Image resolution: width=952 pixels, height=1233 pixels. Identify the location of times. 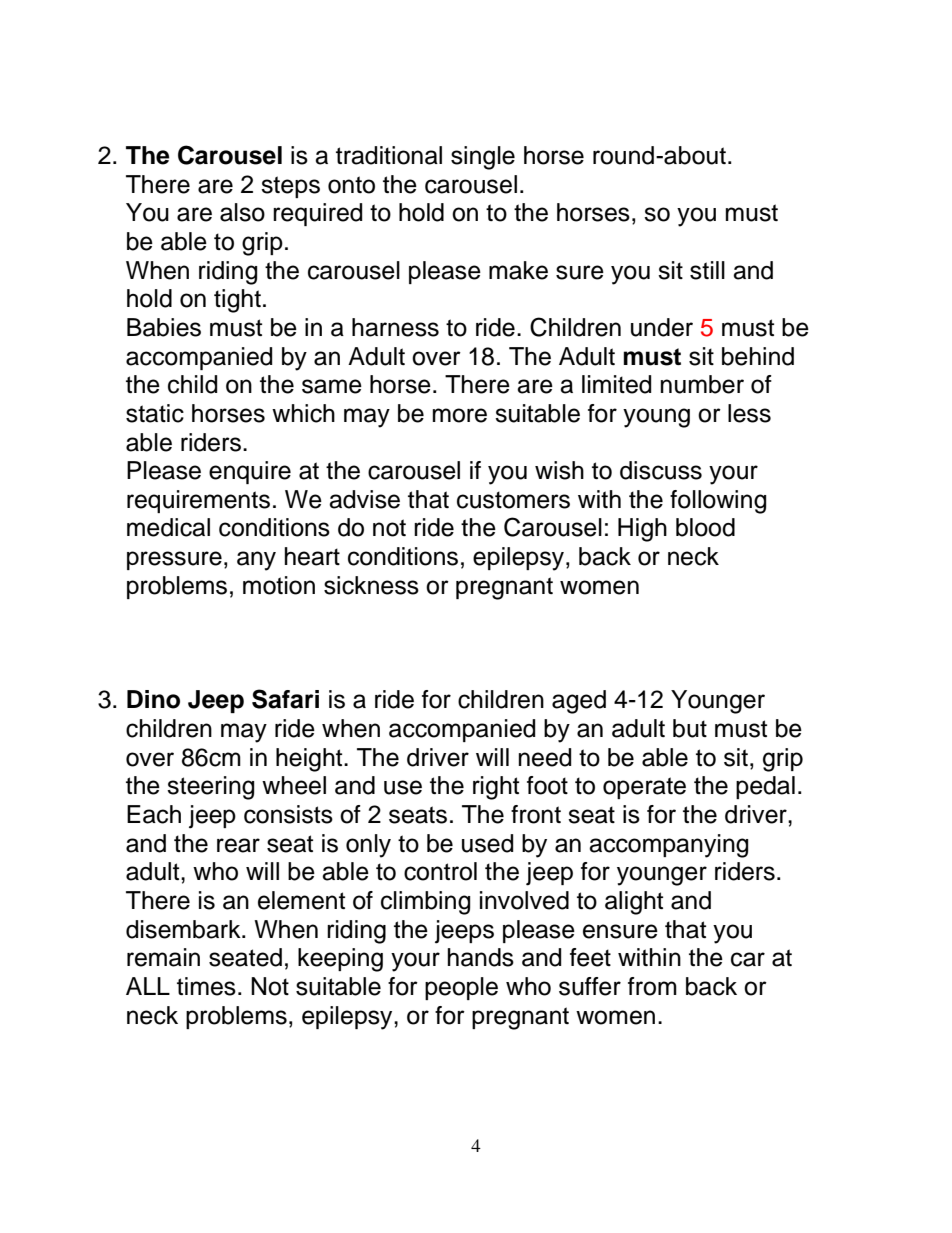
(206, 986).
